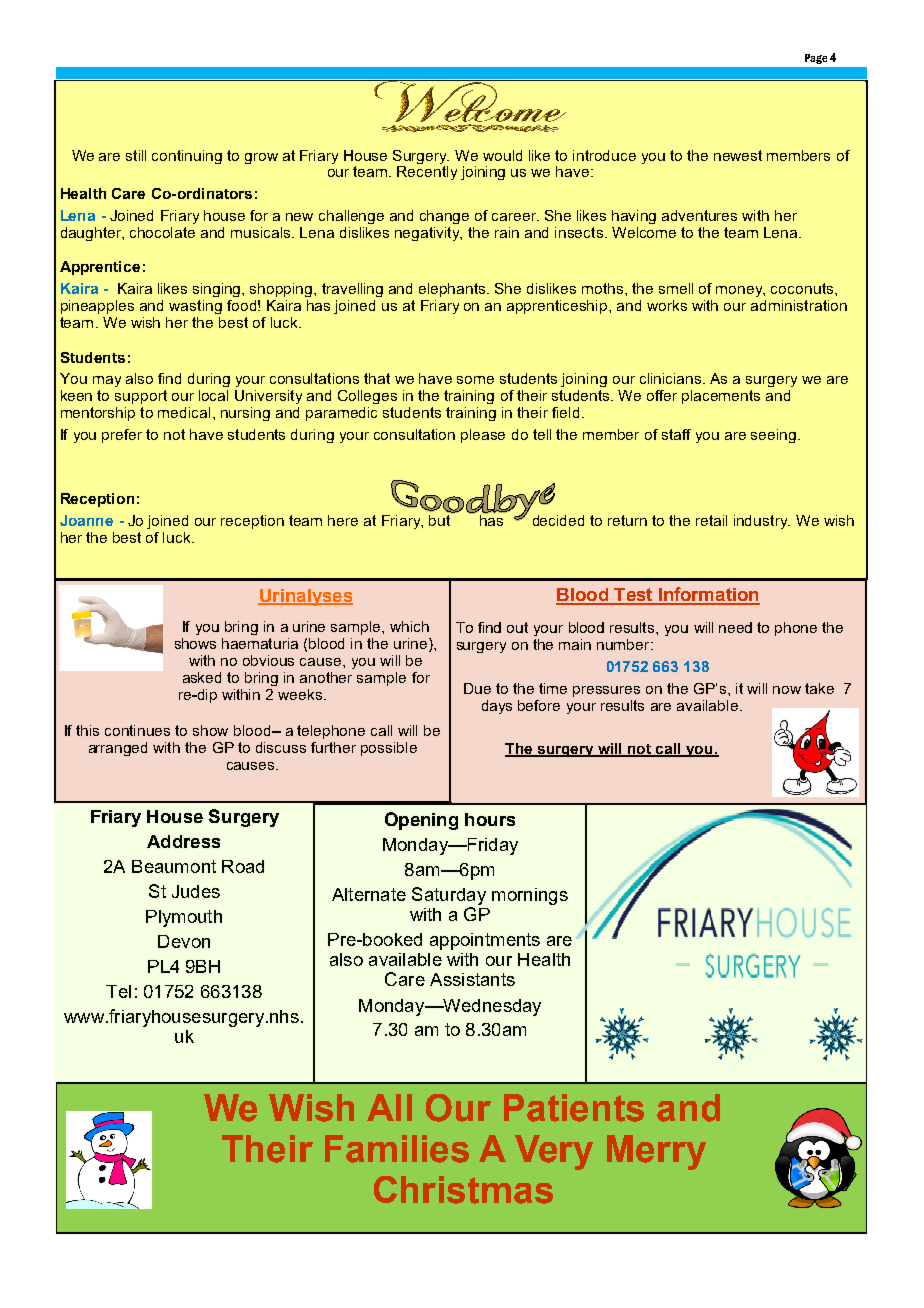  I want to click on Plymouth, so click(184, 918).
